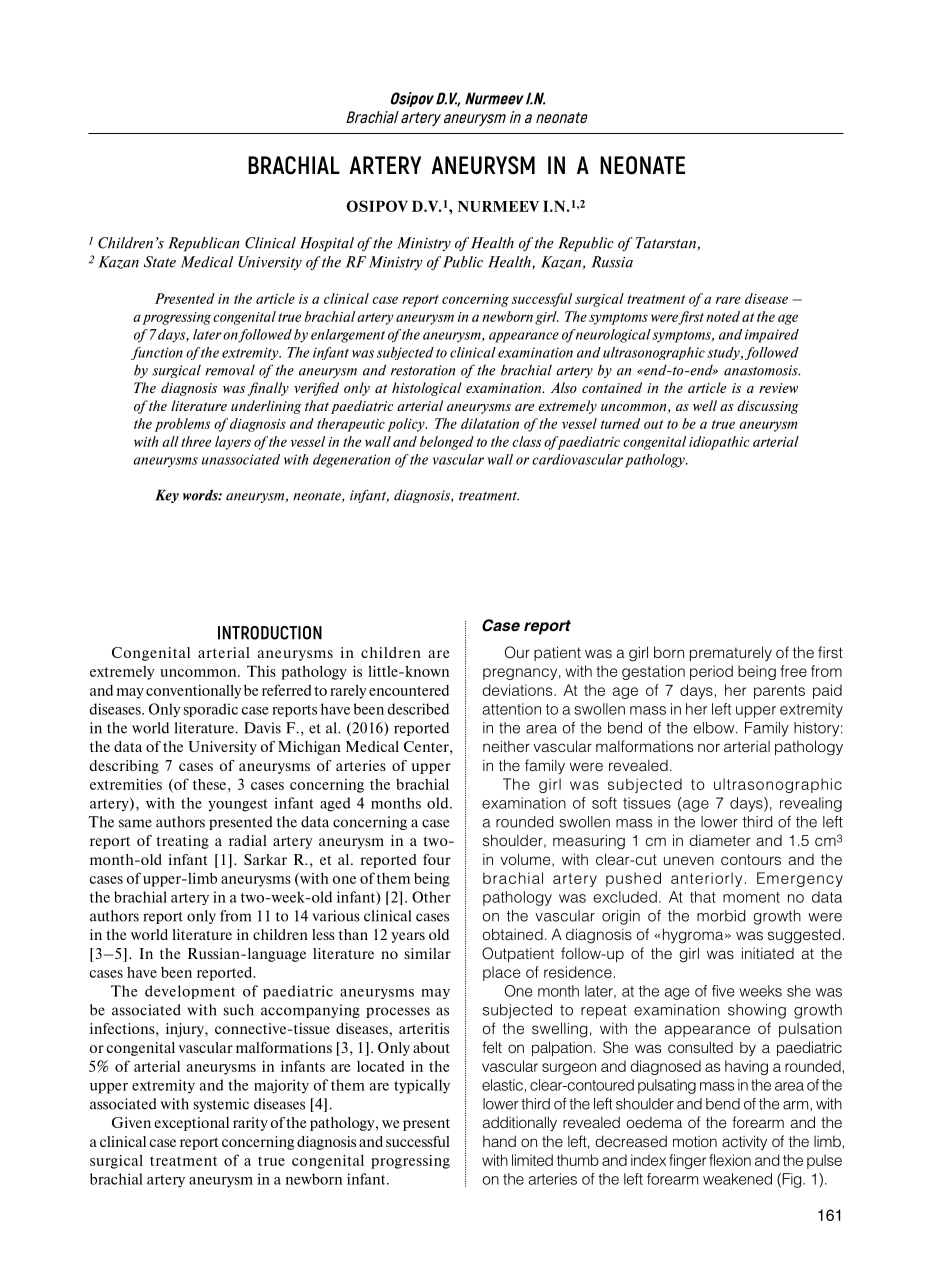  I want to click on parents, so click(779, 692).
